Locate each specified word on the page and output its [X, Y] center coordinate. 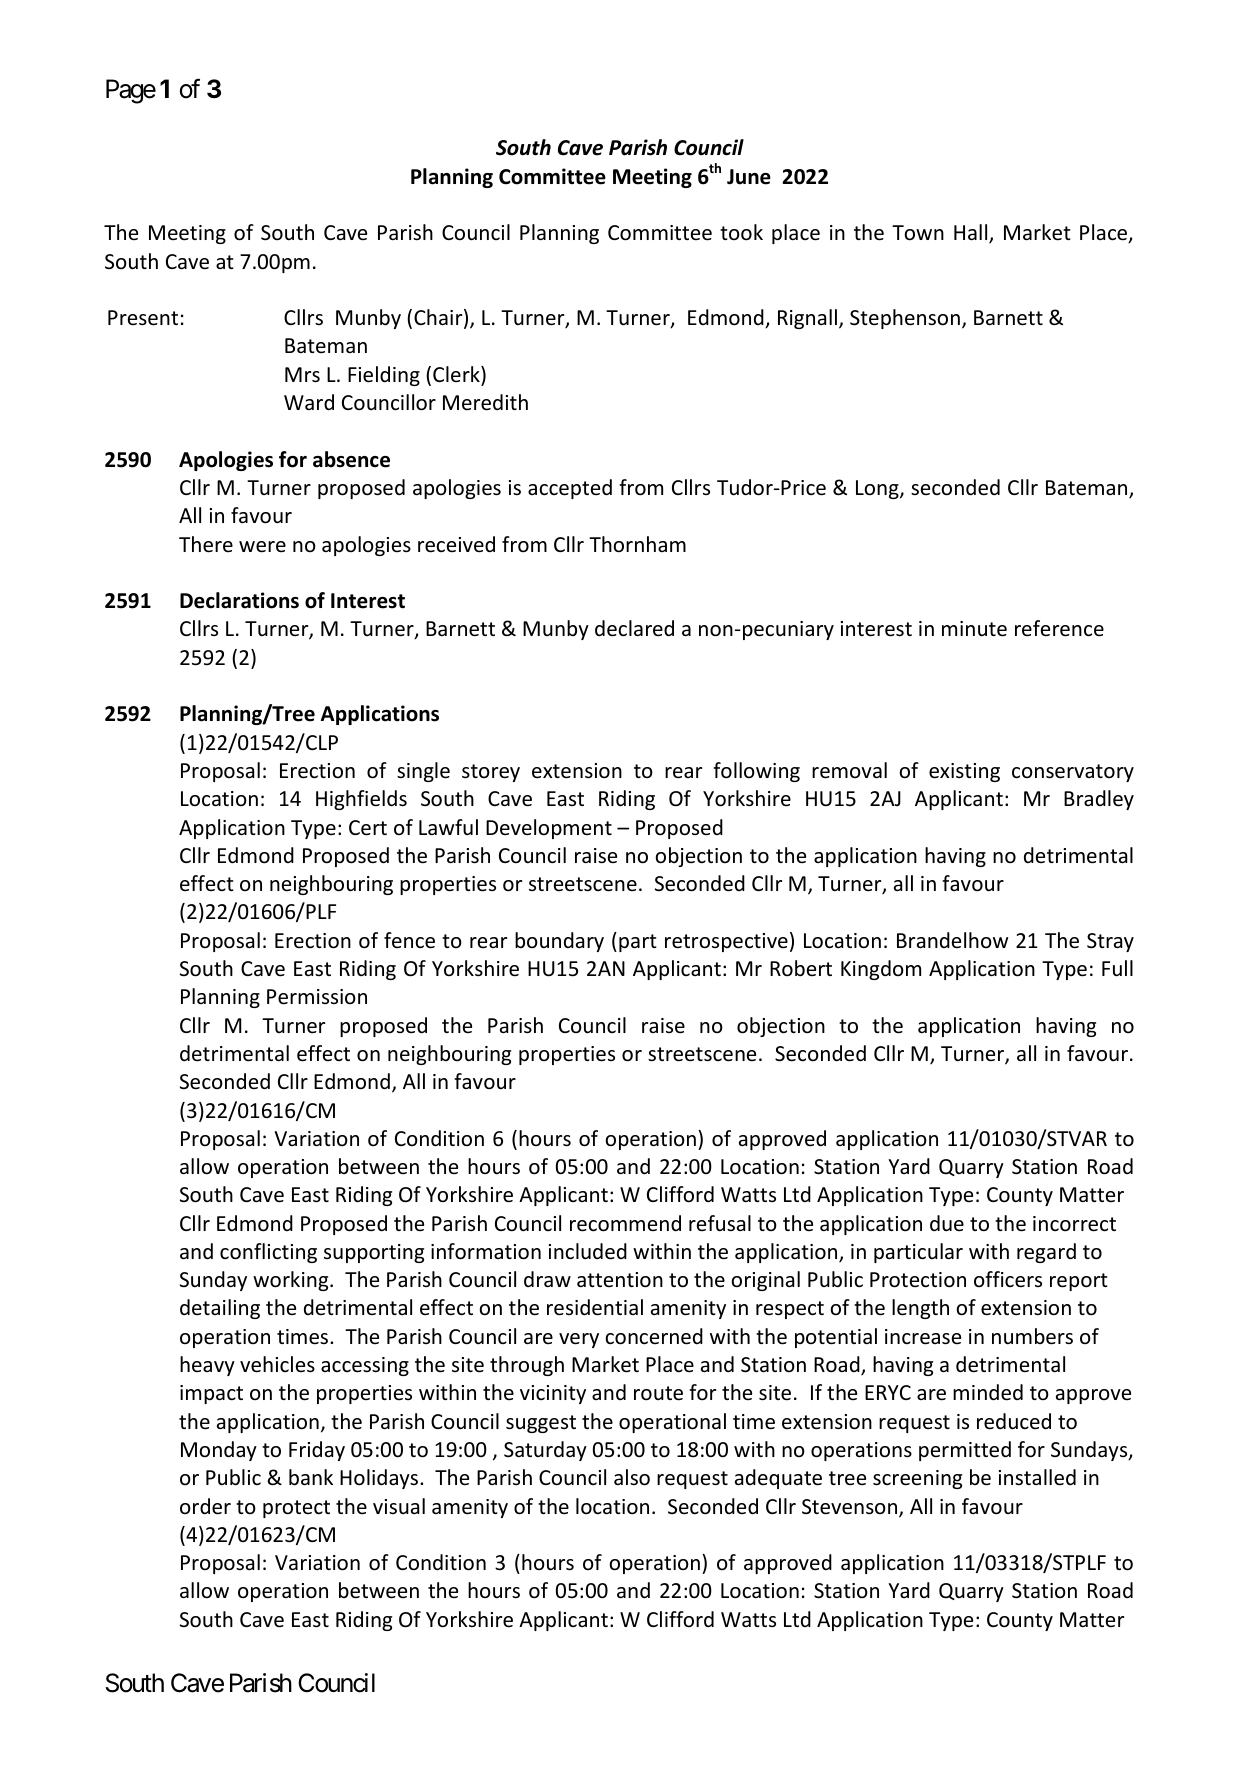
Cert [368, 828]
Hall [972, 233]
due [947, 1223]
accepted [570, 489]
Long [878, 489]
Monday [219, 1451]
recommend [625, 1223]
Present [143, 318]
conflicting [268, 1253]
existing [964, 772]
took [741, 232]
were [262, 547]
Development [549, 829]
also [632, 1477]
